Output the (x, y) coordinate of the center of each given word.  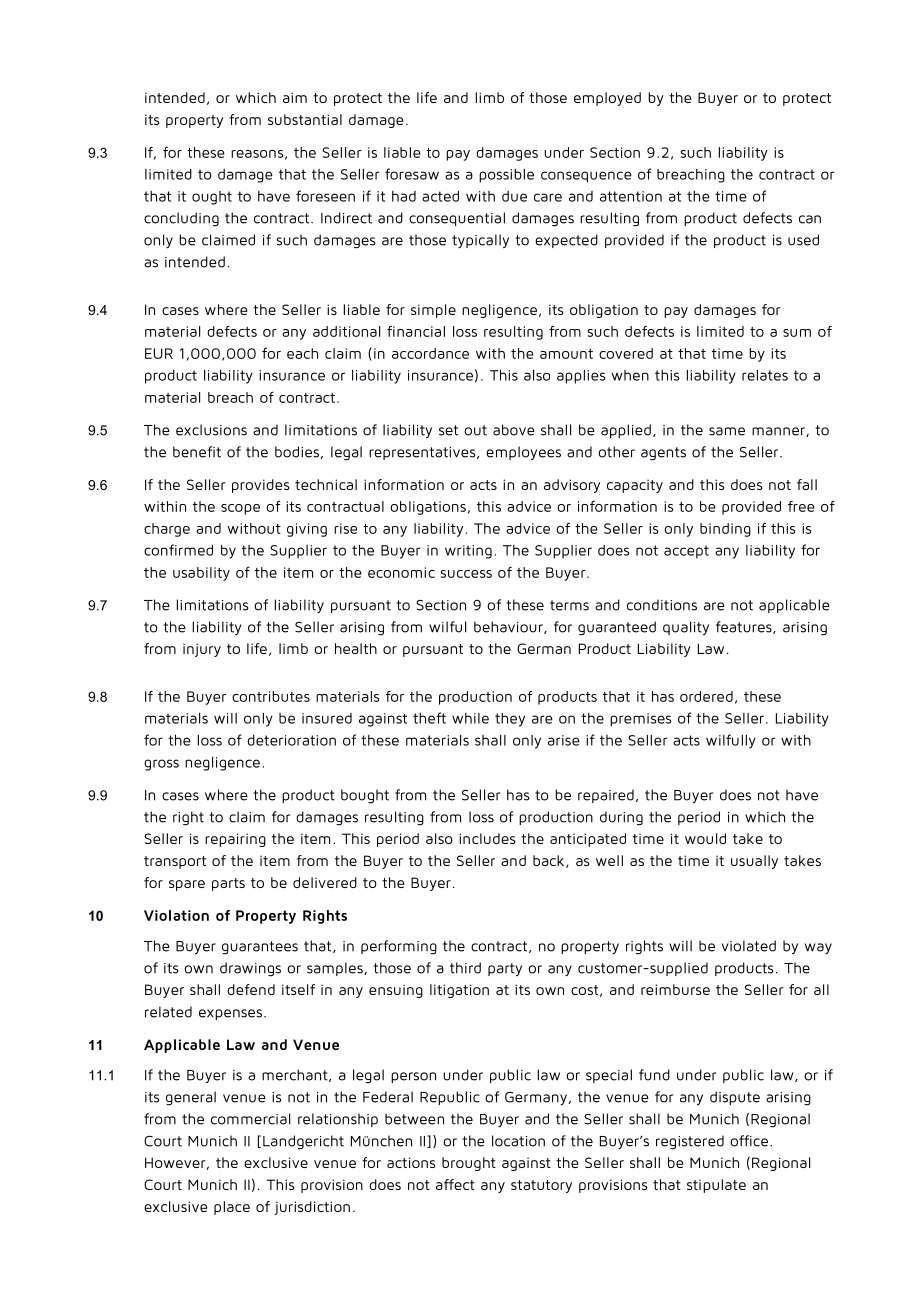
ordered (706, 696)
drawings (250, 969)
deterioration (291, 740)
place (232, 1208)
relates (765, 375)
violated (748, 946)
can (810, 219)
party (505, 969)
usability (201, 574)
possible (506, 176)
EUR (159, 353)
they (510, 720)
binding (725, 530)
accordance (430, 353)
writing (468, 552)
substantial (305, 119)
